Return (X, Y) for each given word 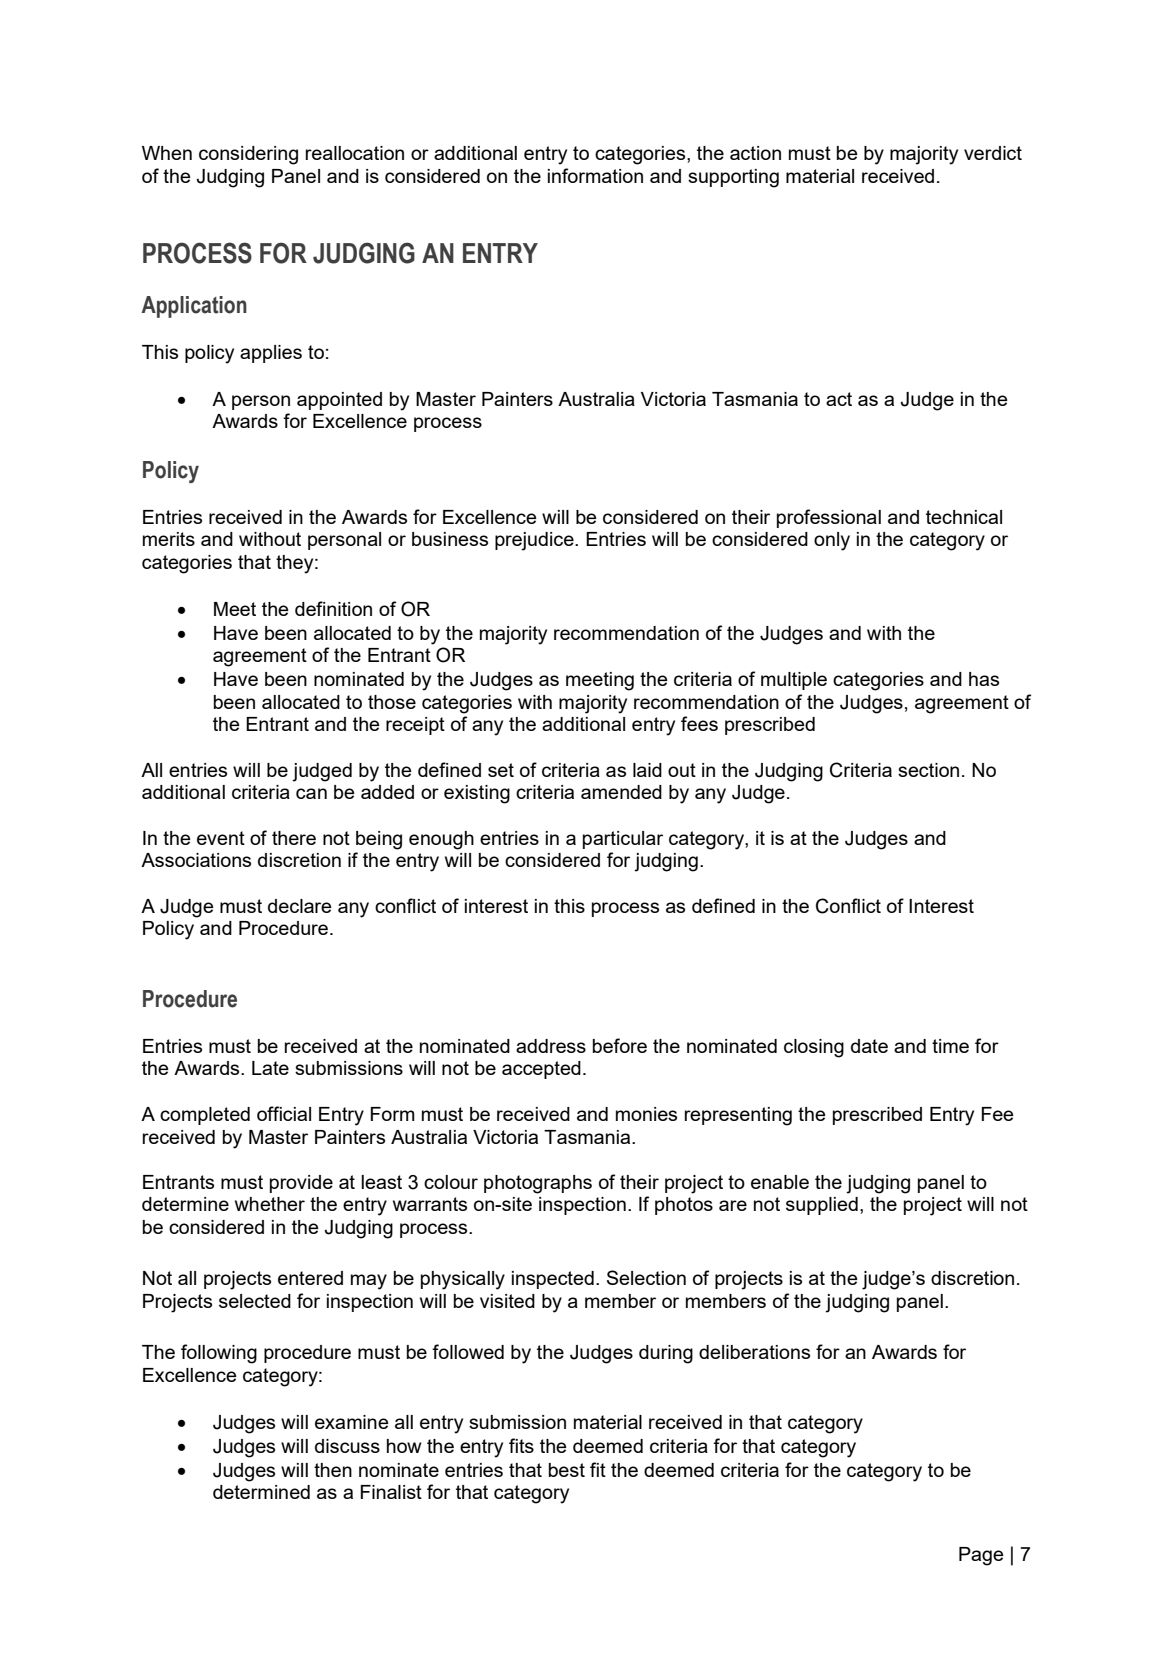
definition (333, 608)
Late (270, 1068)
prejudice (535, 541)
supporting (733, 178)
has (984, 679)
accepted (541, 1070)
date (869, 1046)
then (333, 1470)
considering (248, 155)
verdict (993, 153)
